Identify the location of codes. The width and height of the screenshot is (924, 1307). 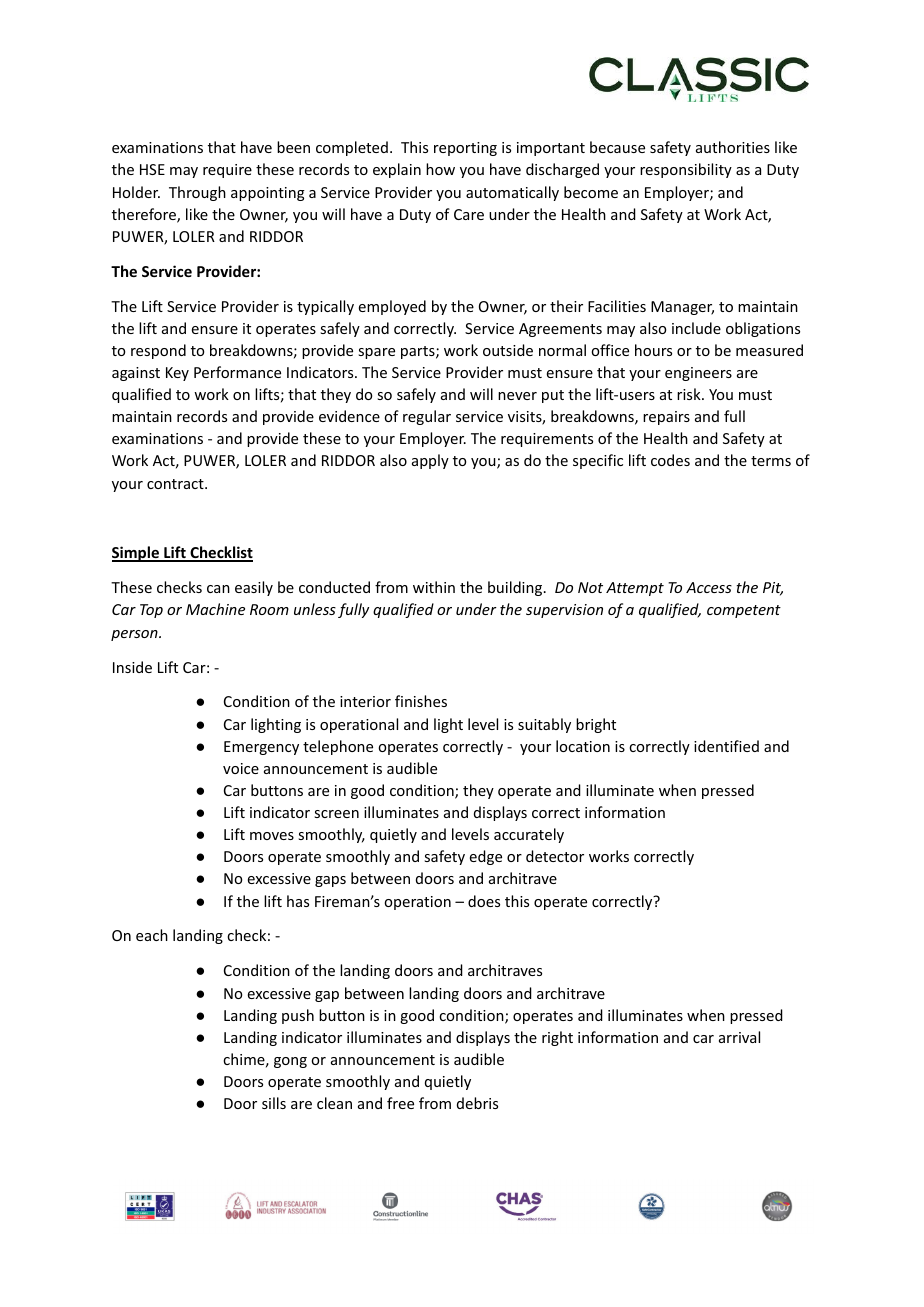
(670, 460).
